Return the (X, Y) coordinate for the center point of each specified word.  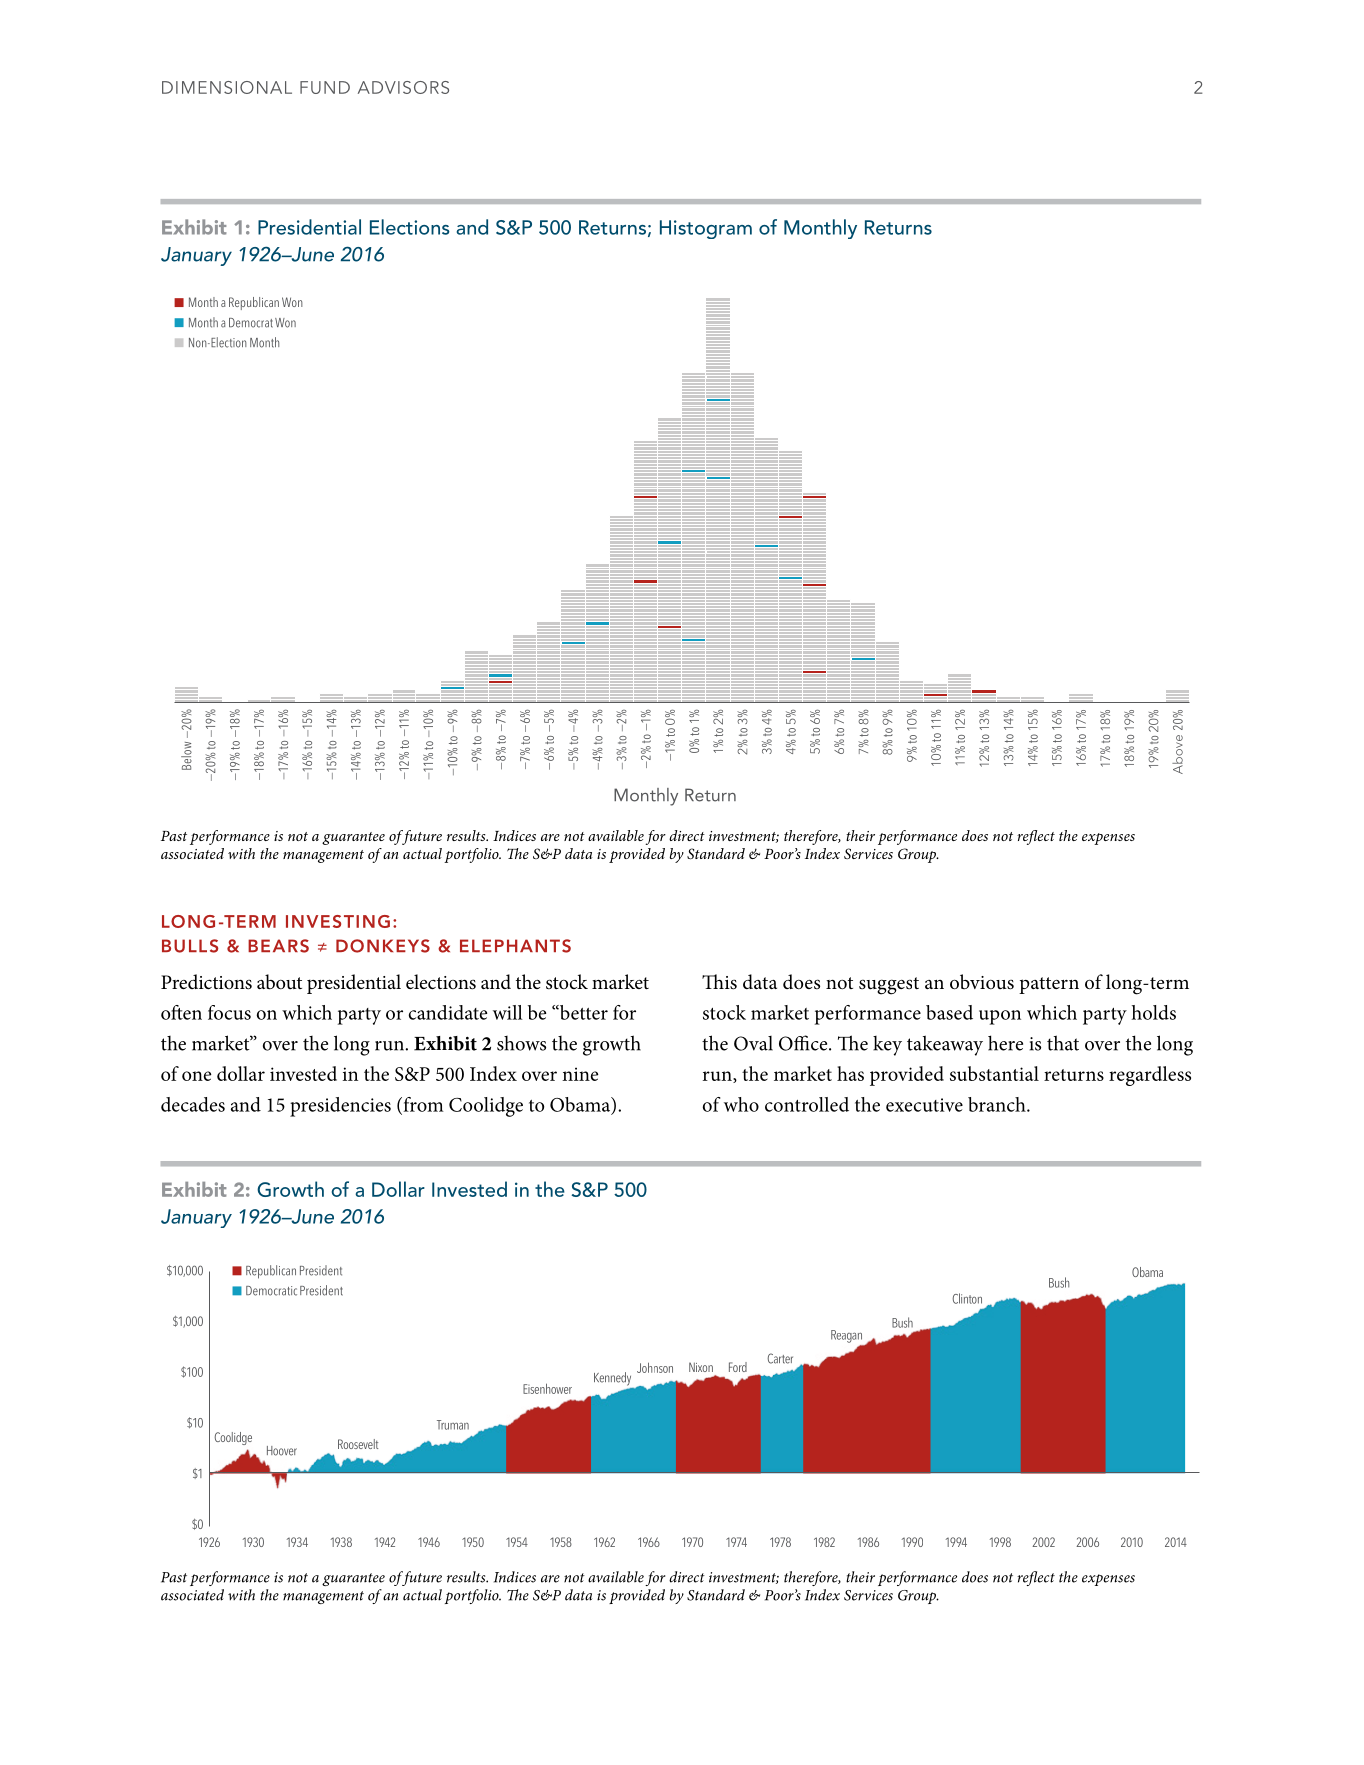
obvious (982, 982)
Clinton (967, 1298)
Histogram (706, 229)
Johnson (655, 1367)
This (719, 982)
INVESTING (338, 921)
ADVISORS (403, 87)
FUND (325, 87)
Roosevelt (358, 1444)
